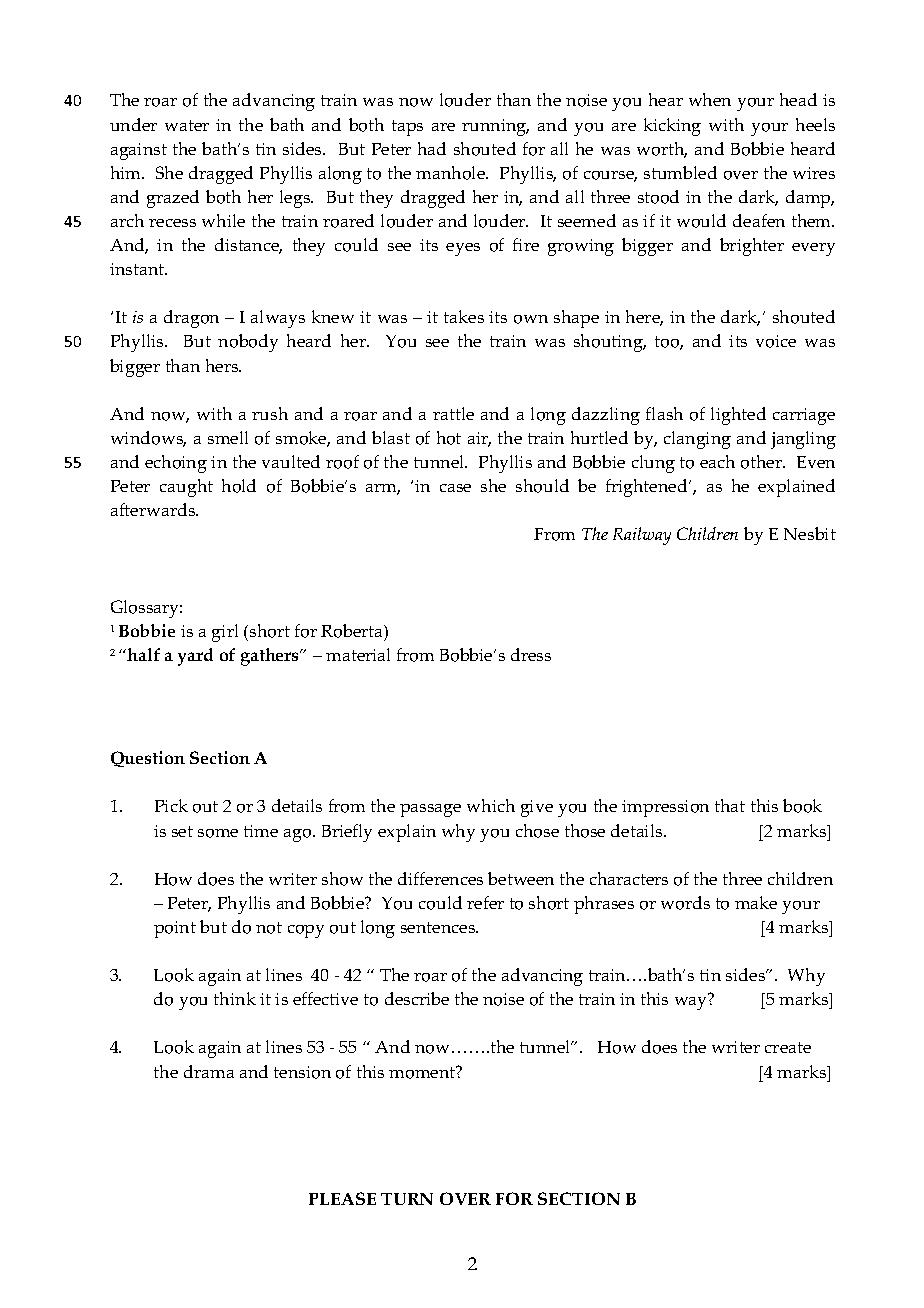 Image resolution: width=924 pixels, height=1308 pixels. What do you see at coordinates (710, 99) in the screenshot?
I see `when` at bounding box center [710, 99].
